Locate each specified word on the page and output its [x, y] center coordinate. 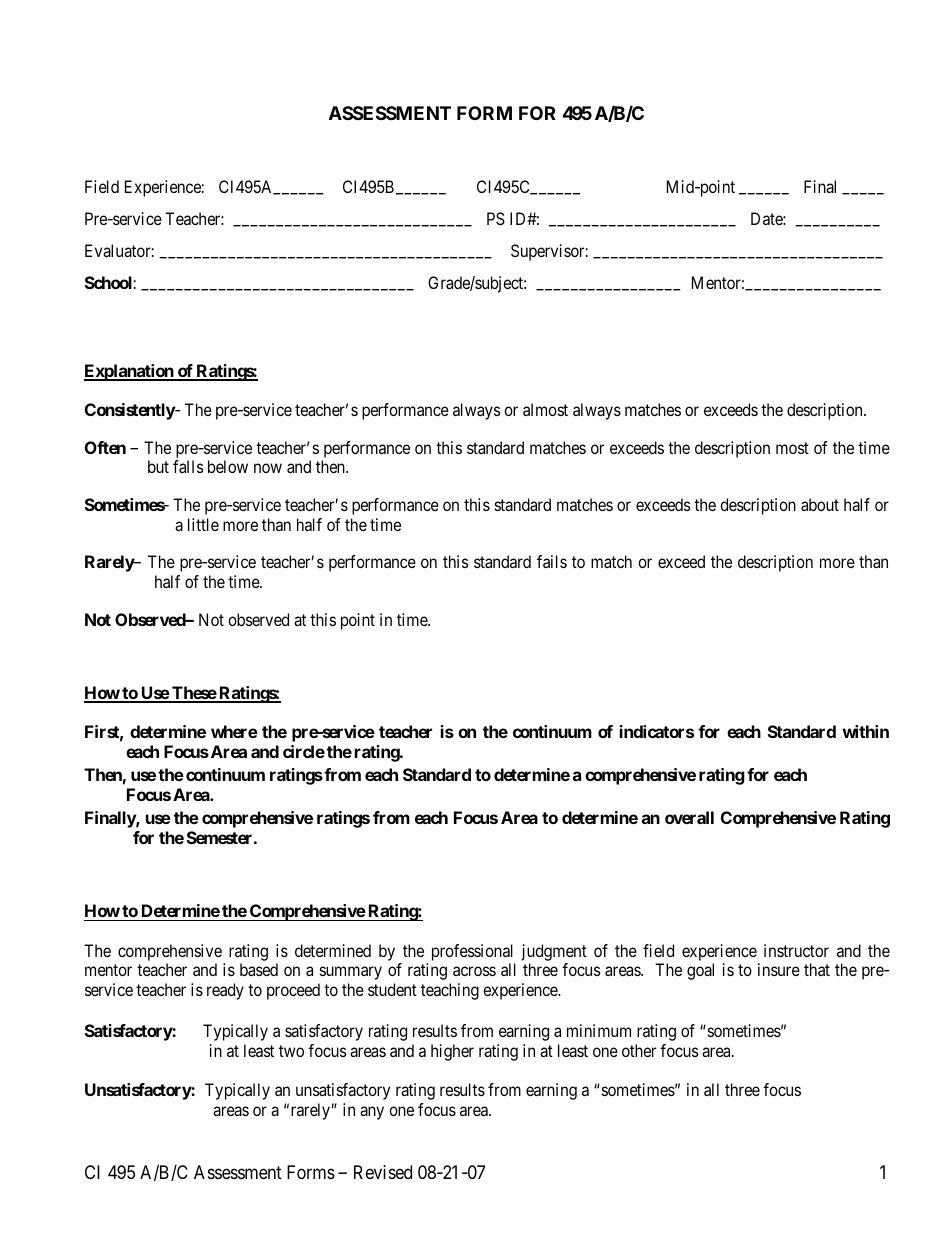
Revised [383, 1172]
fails [552, 561]
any [372, 1113]
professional [472, 952]
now [268, 468]
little [203, 524]
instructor [796, 950]
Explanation [130, 372]
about [820, 504]
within [865, 731]
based [259, 969]
